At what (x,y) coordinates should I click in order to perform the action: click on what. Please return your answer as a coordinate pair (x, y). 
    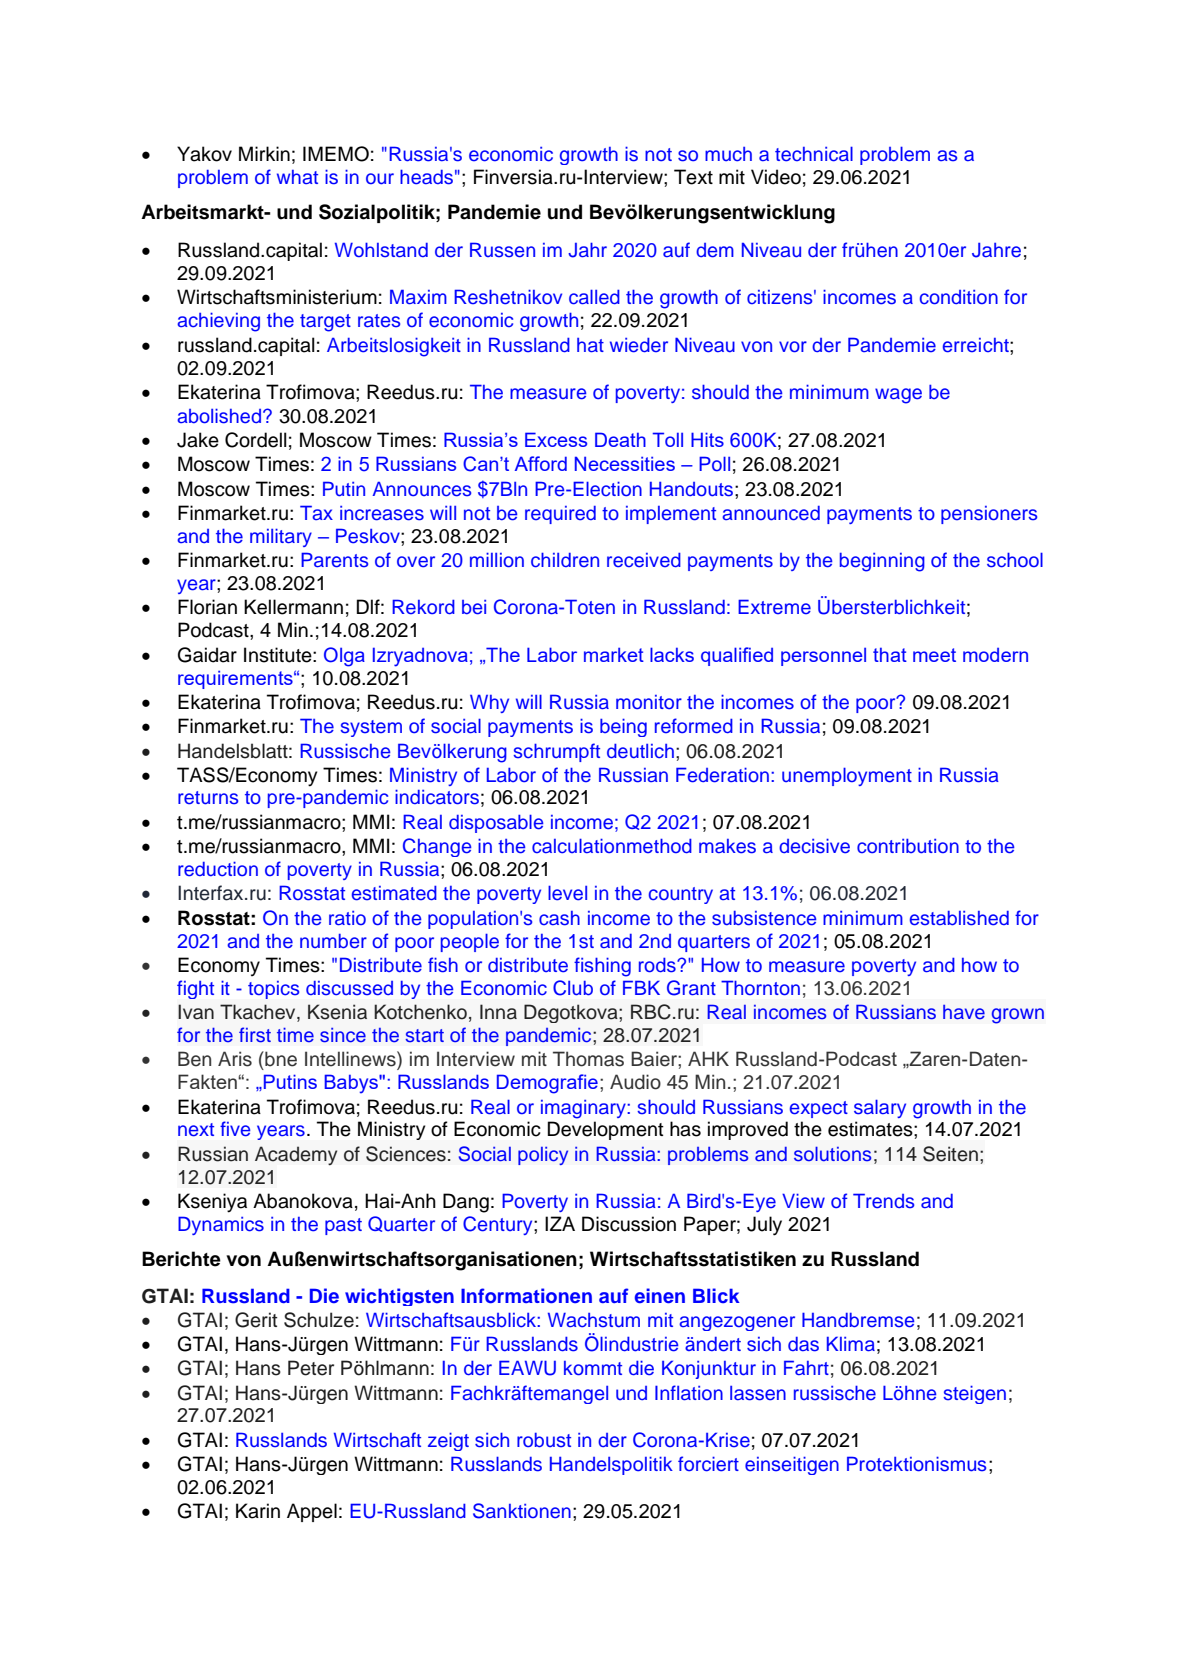
    Looking at the image, I should click on (297, 177).
